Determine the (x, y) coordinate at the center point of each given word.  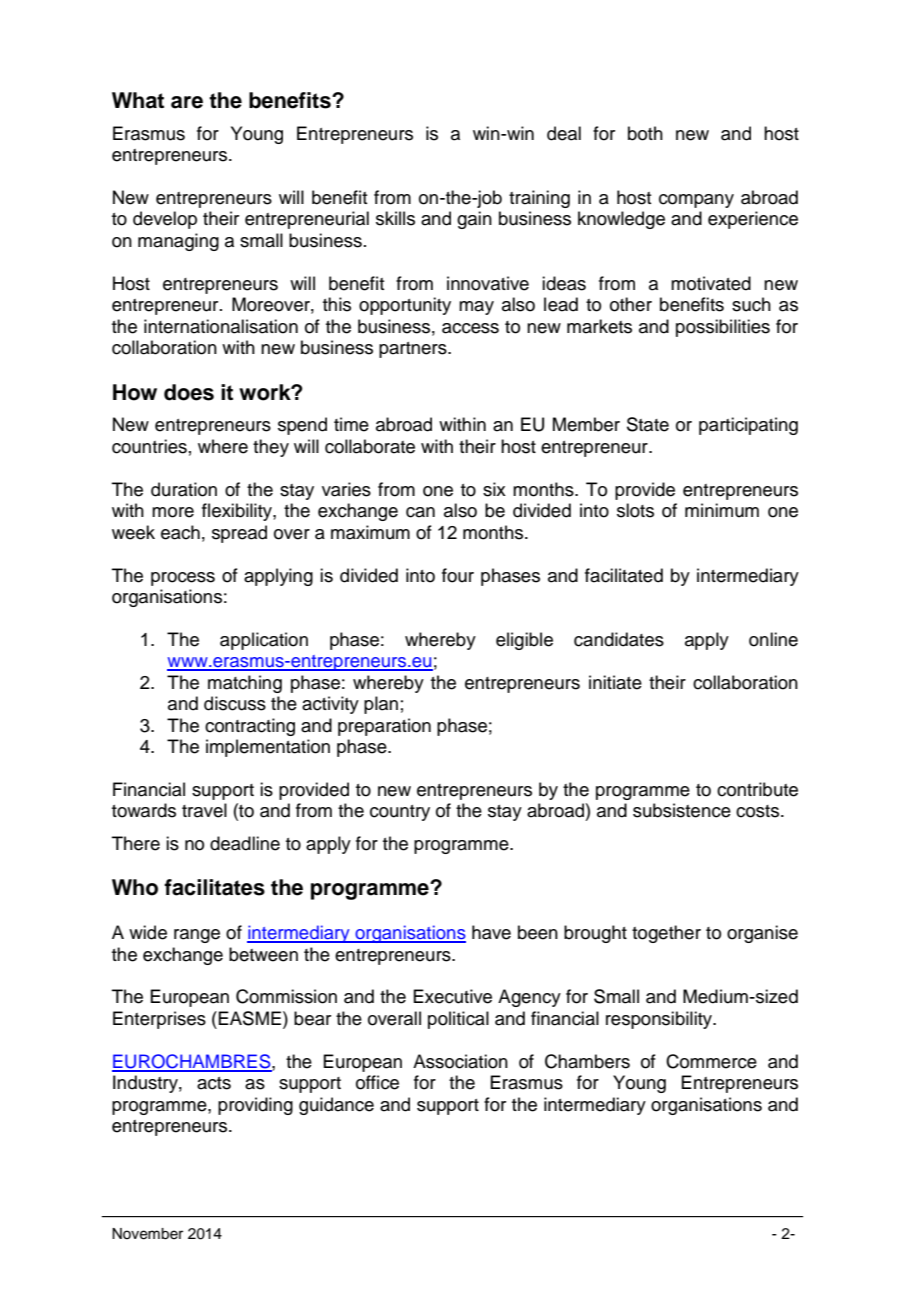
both (645, 133)
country (400, 813)
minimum (722, 510)
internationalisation (221, 326)
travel (204, 810)
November (147, 1234)
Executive (452, 996)
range (197, 936)
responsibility (660, 1020)
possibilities (723, 328)
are (187, 102)
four (458, 575)
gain (474, 220)
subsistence (682, 810)
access (470, 328)
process (183, 579)
